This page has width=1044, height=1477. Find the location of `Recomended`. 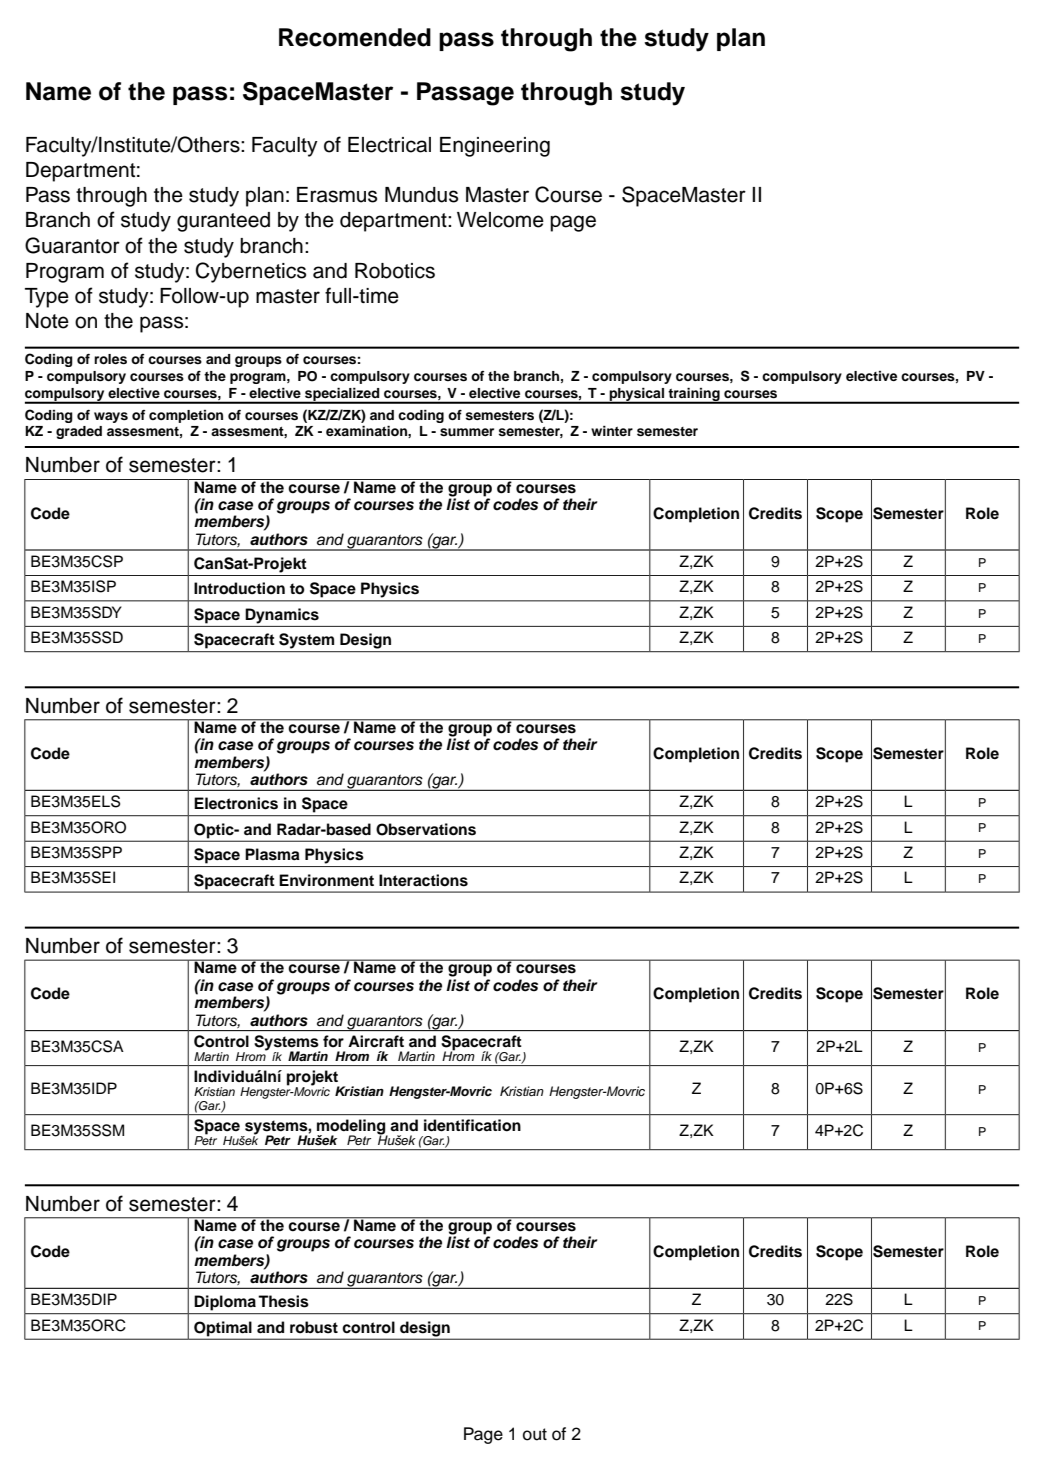

Recomended is located at coordinates (355, 37).
